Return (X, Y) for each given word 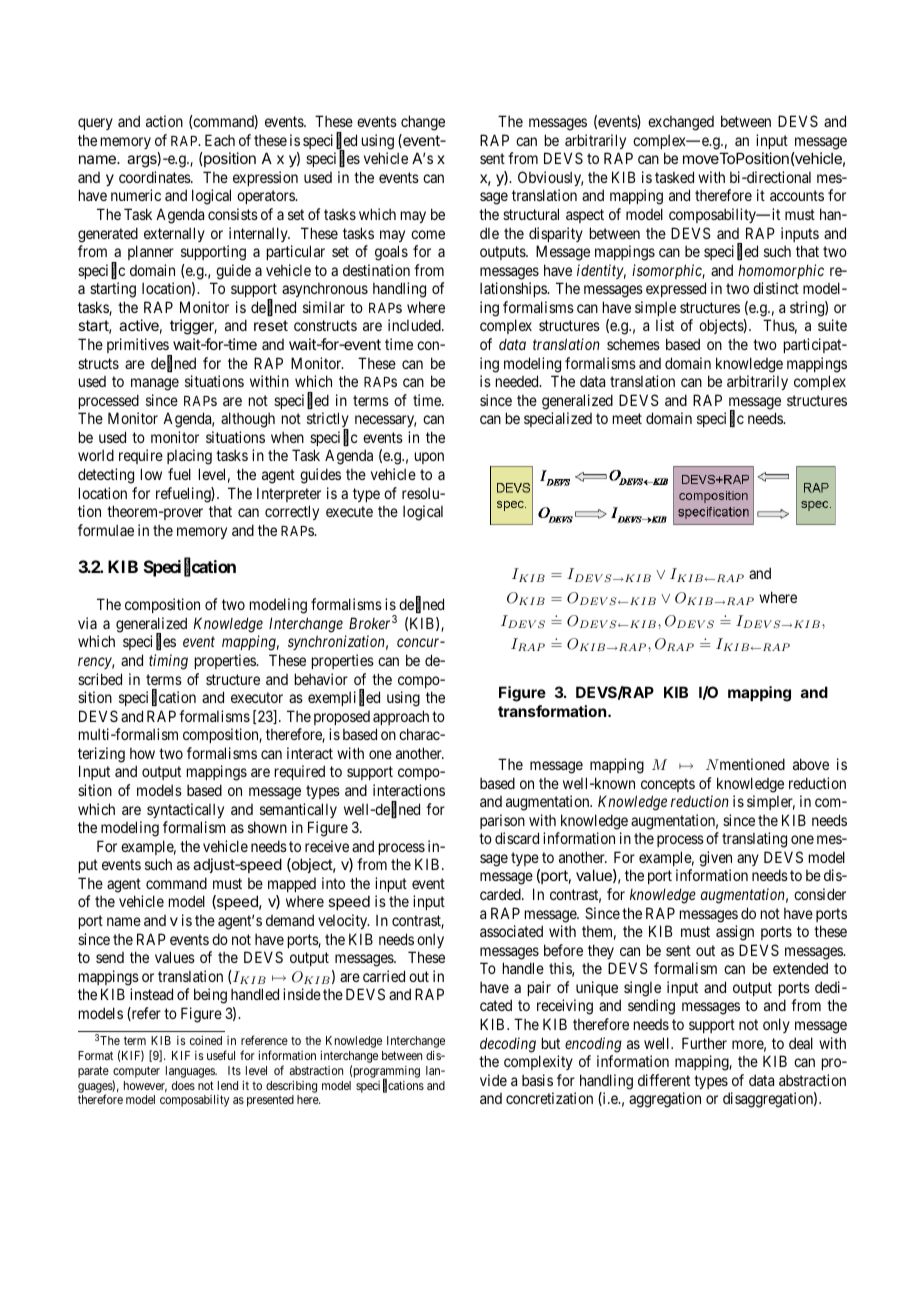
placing (189, 457)
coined (206, 1040)
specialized (558, 419)
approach (401, 717)
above (811, 764)
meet (627, 418)
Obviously (550, 178)
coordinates (155, 177)
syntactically (185, 810)
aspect (585, 216)
